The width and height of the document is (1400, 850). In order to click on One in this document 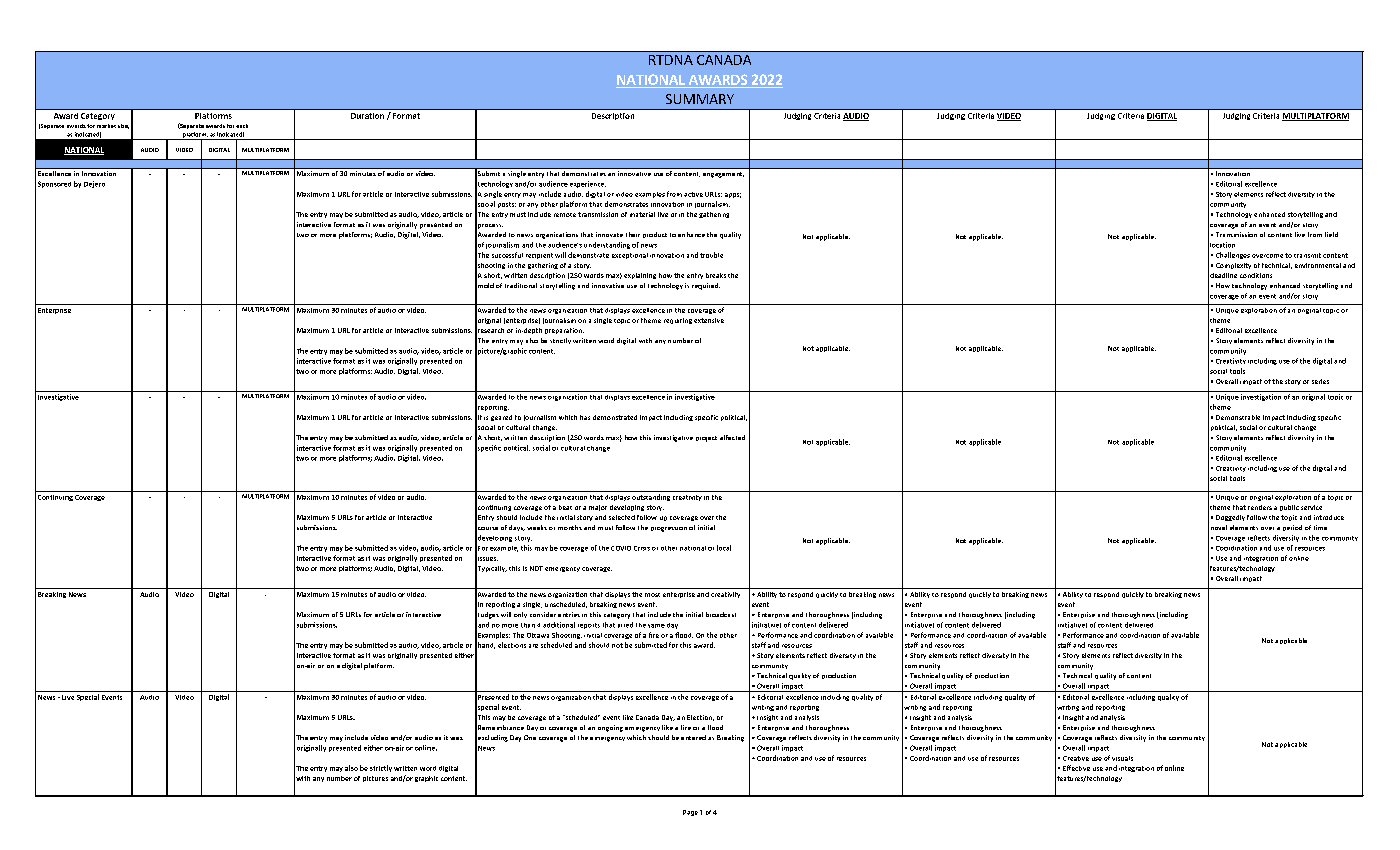, I will do `click(530, 737)`.
